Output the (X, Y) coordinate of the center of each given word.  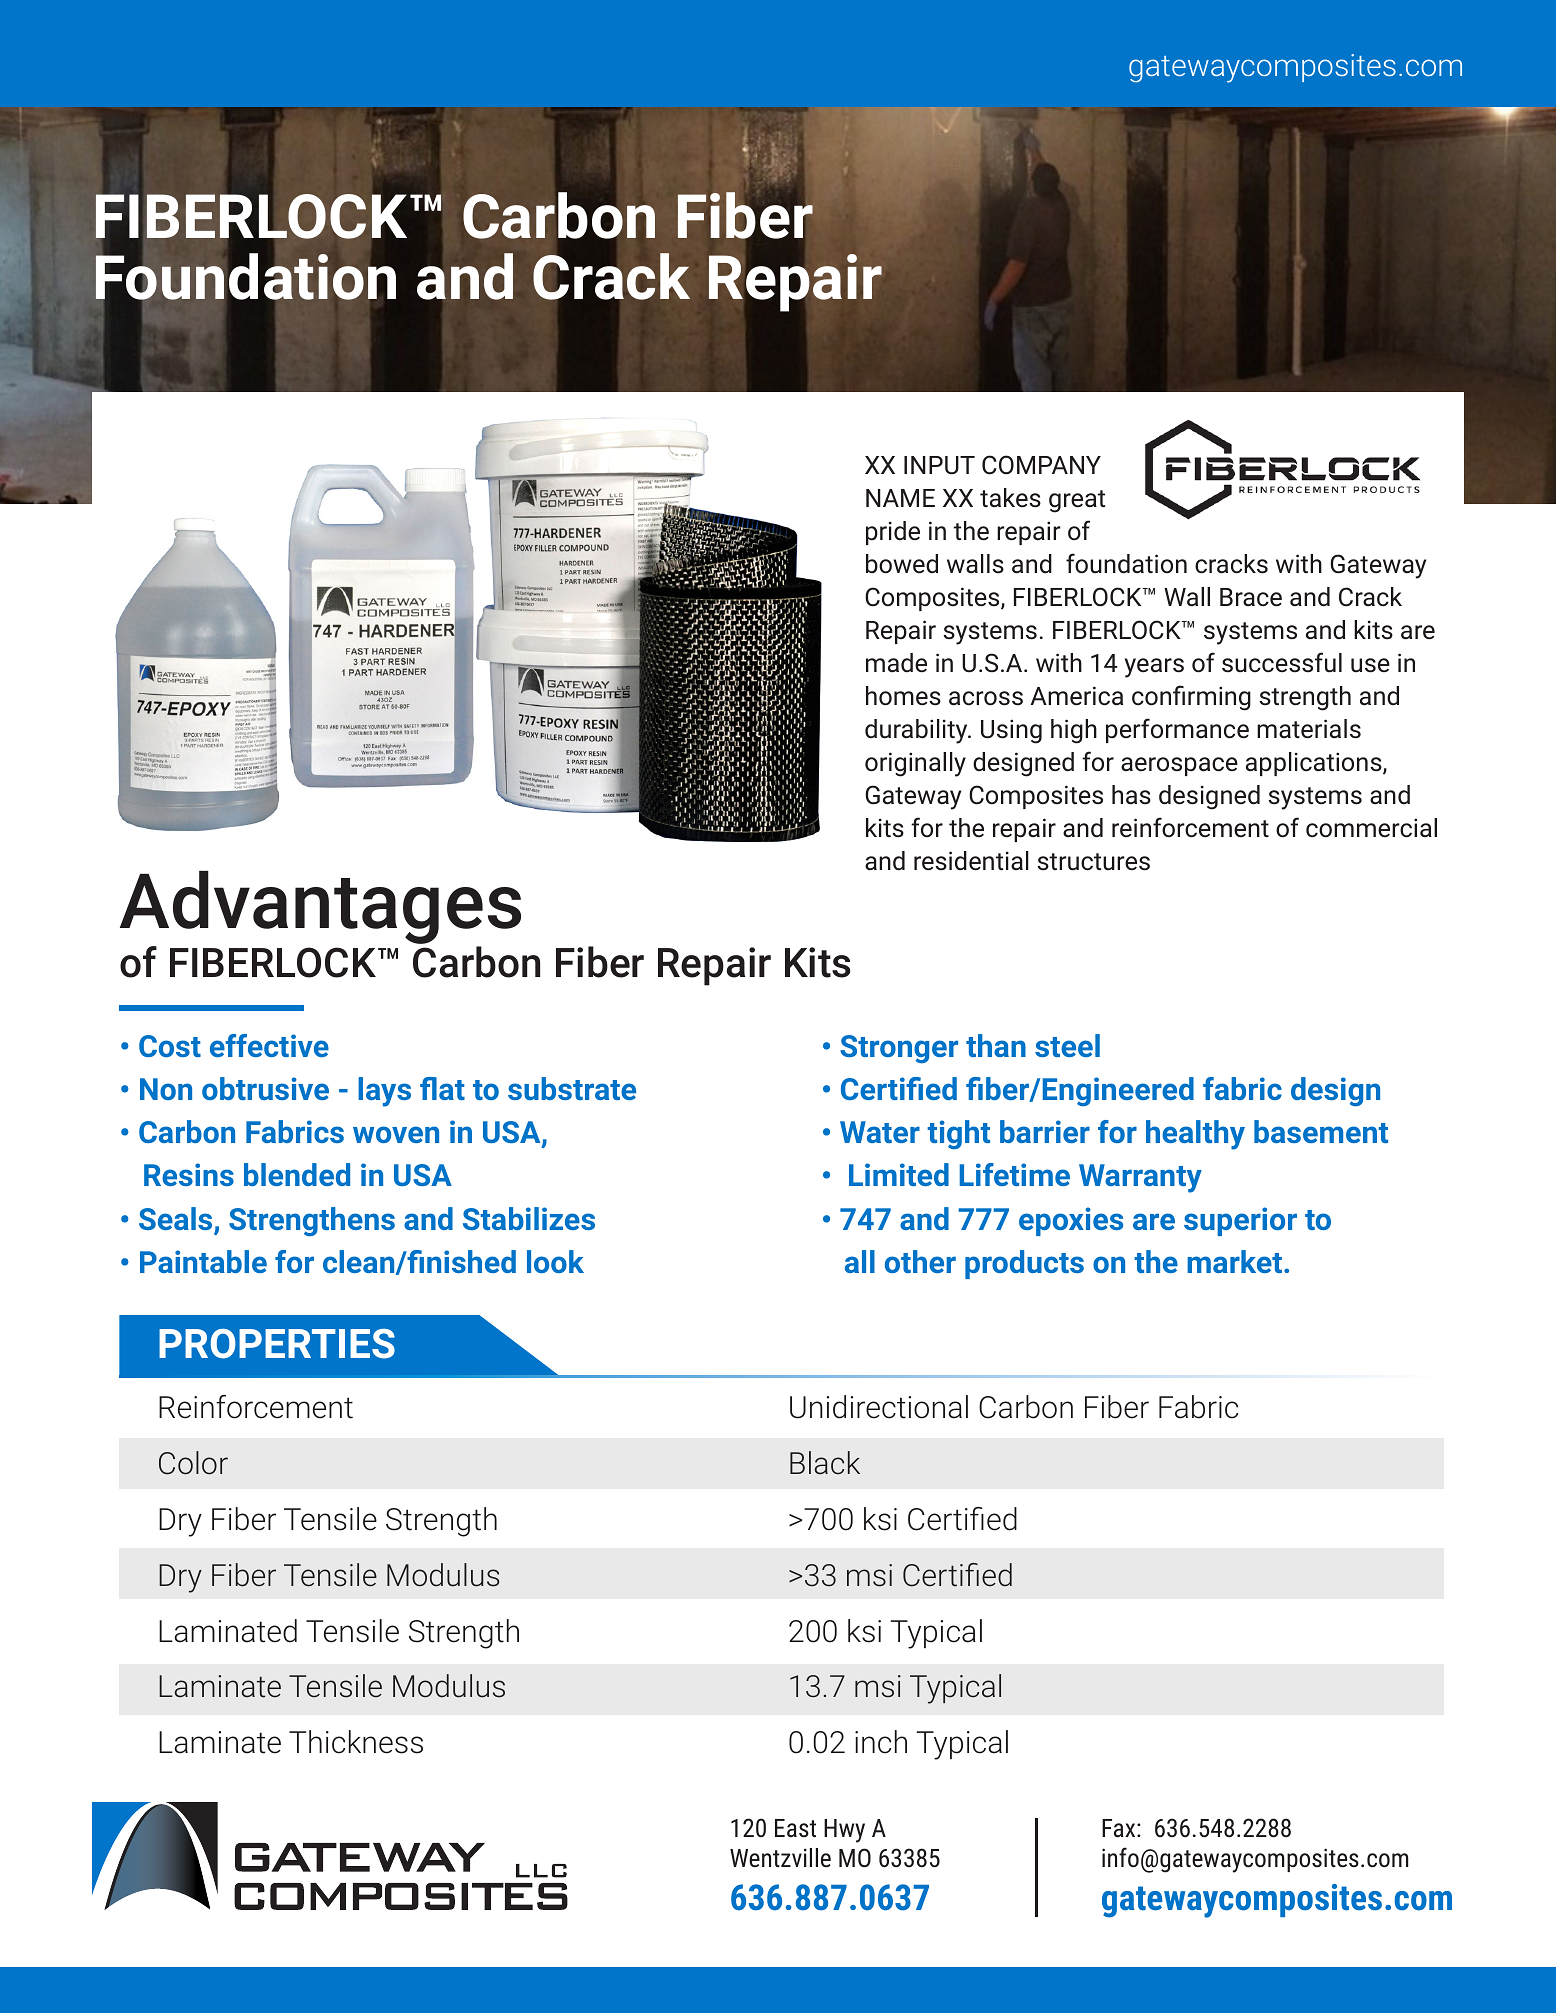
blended (297, 1174)
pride (893, 533)
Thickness (356, 1742)
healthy (1195, 1135)
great (1077, 501)
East (795, 1828)
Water (880, 1132)
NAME (900, 498)
